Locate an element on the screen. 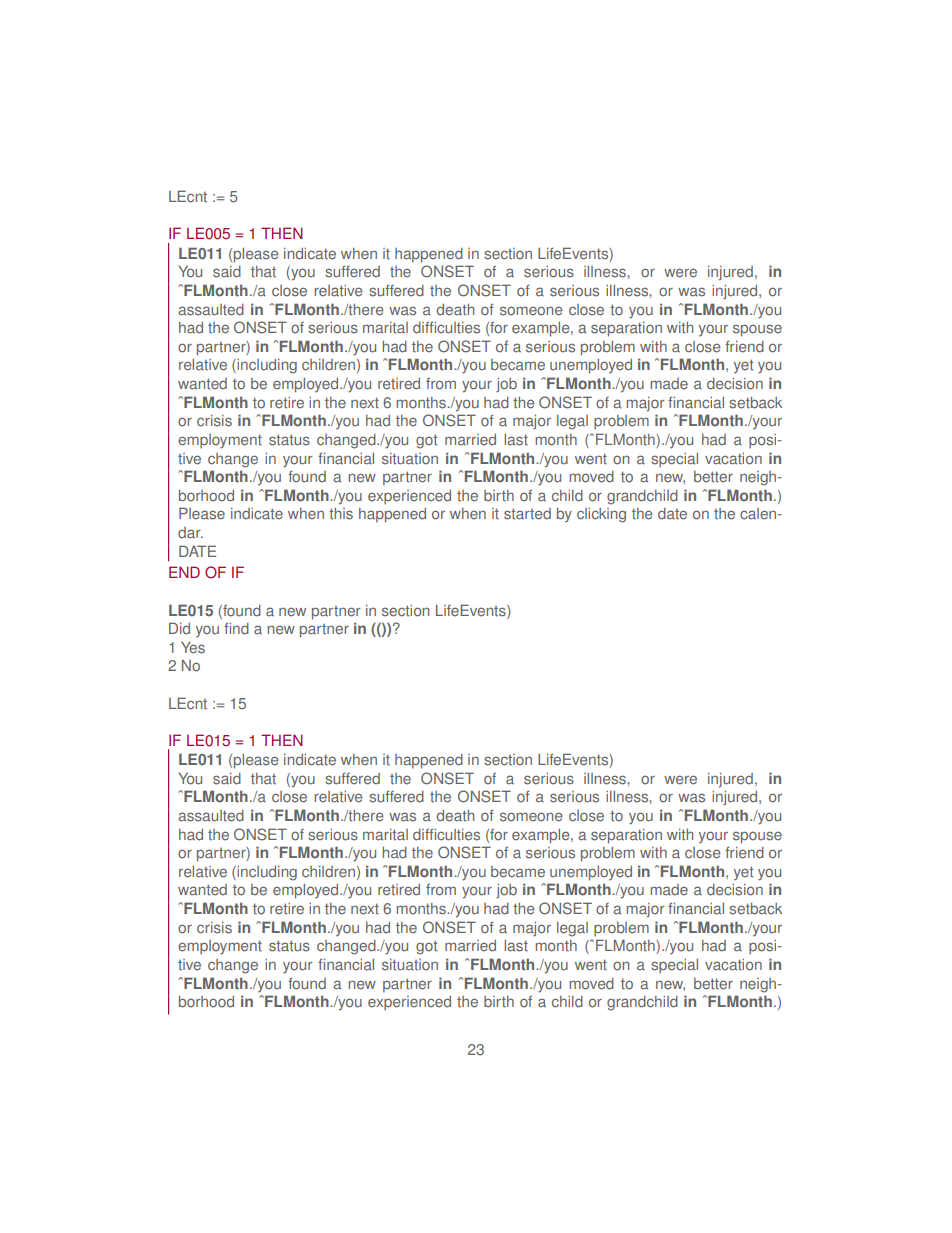  Yes is located at coordinates (193, 648).
